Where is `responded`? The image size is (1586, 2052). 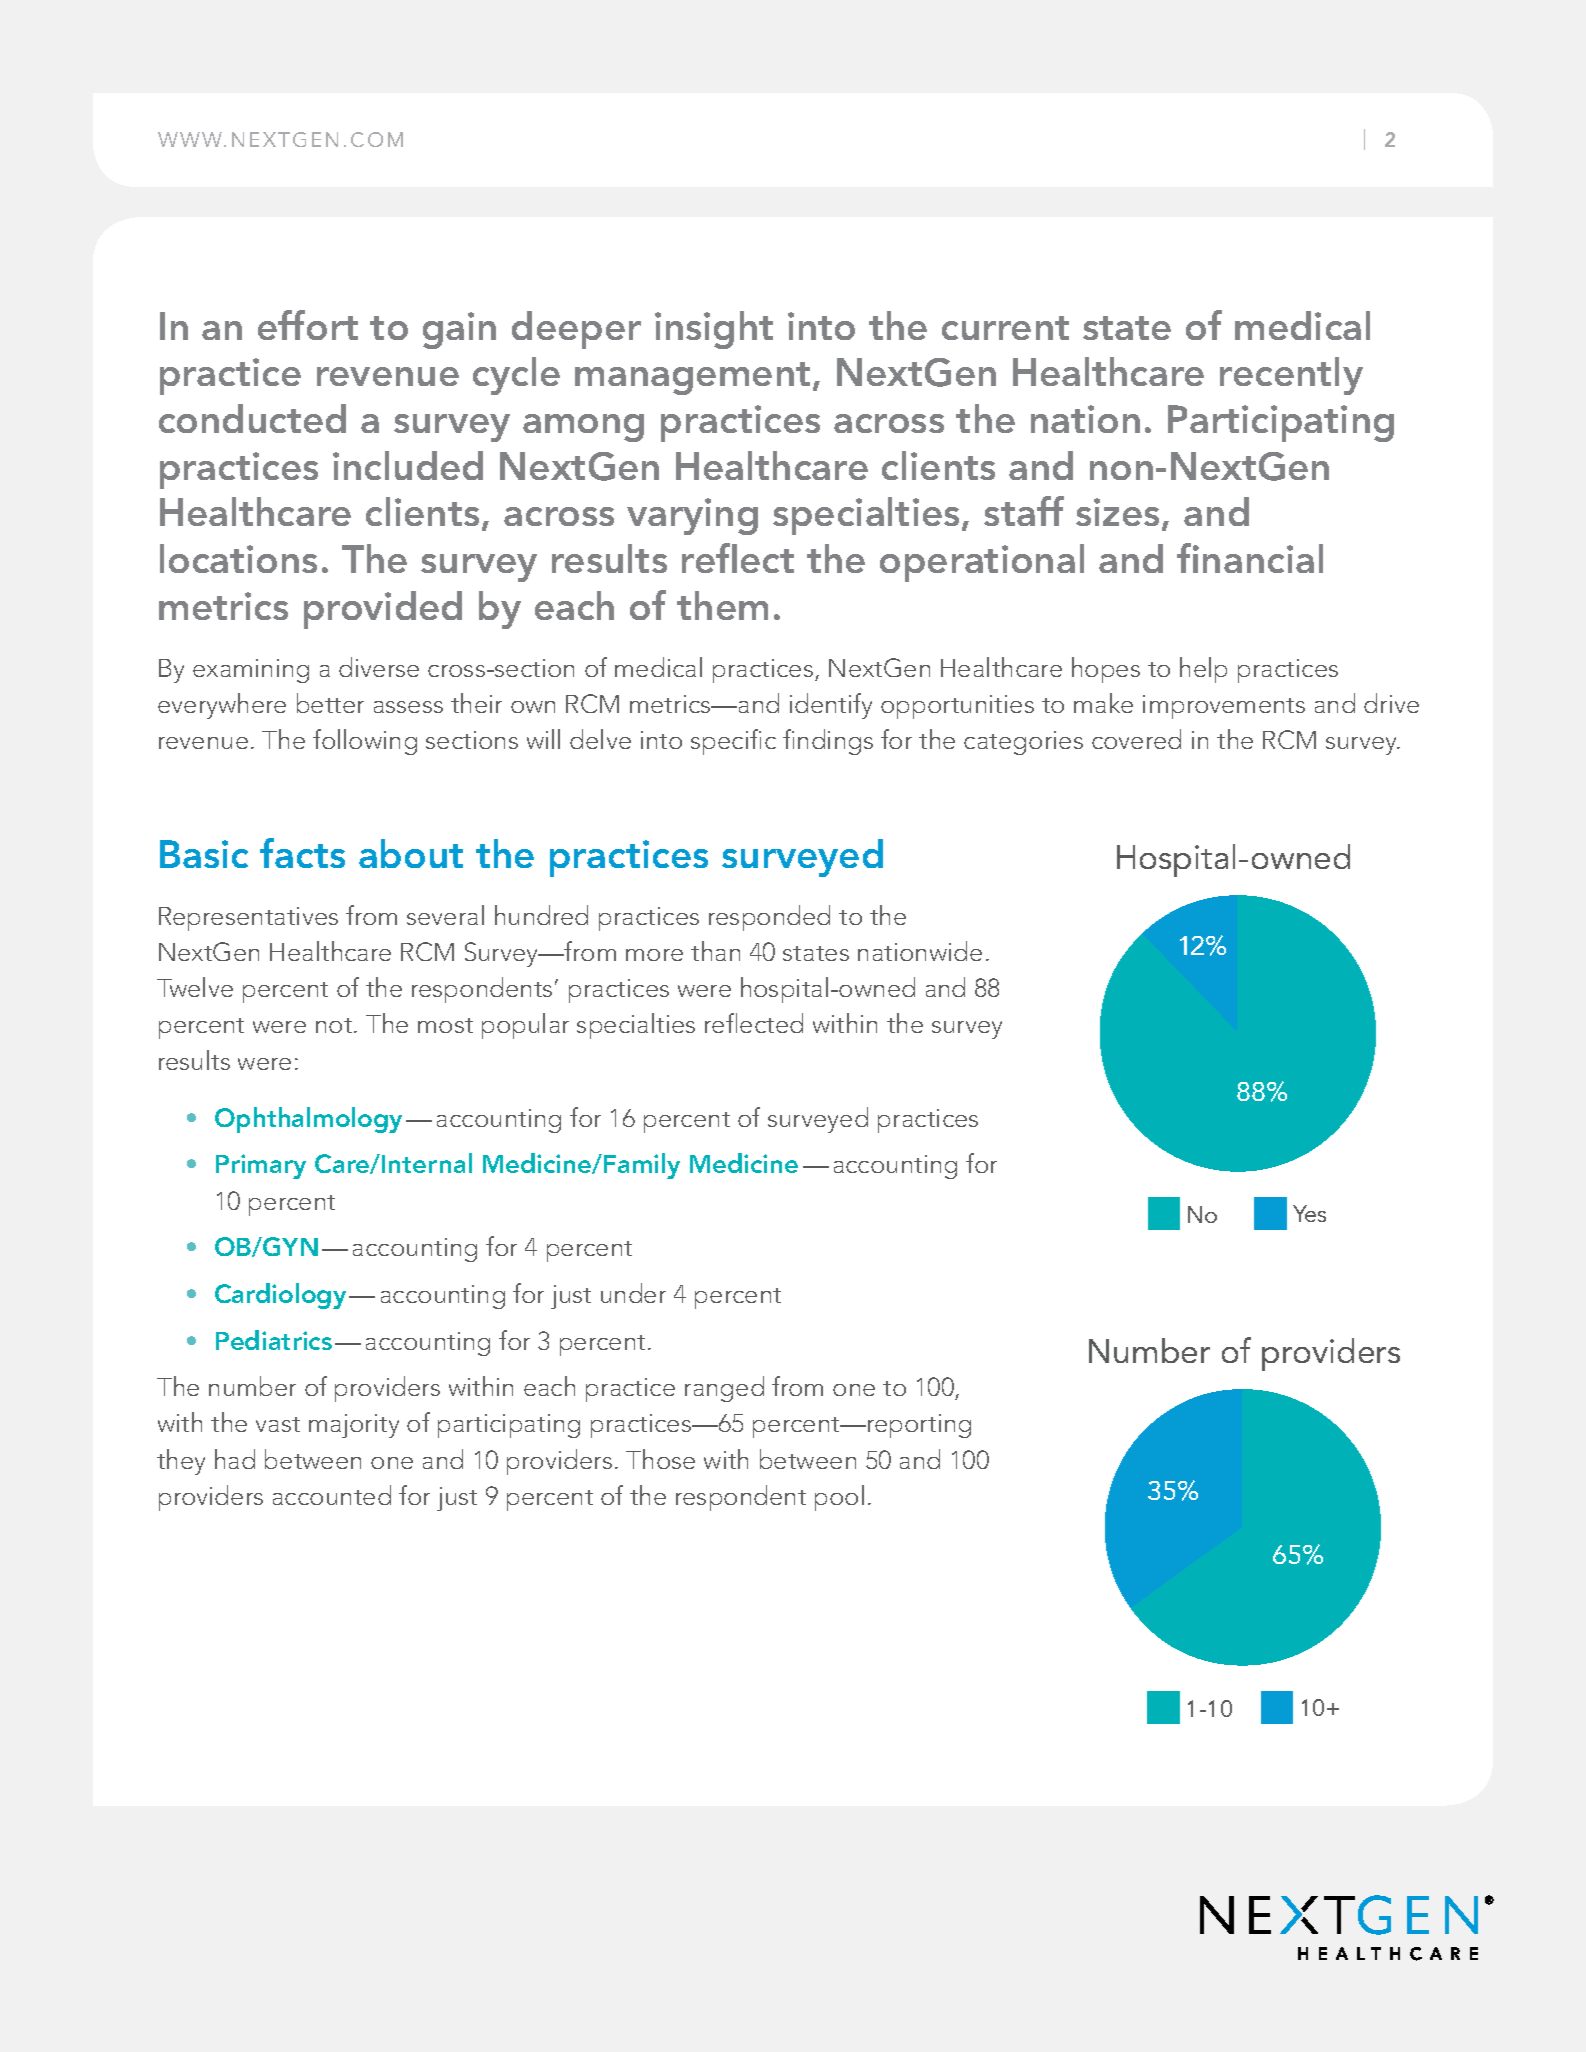 responded is located at coordinates (769, 918).
